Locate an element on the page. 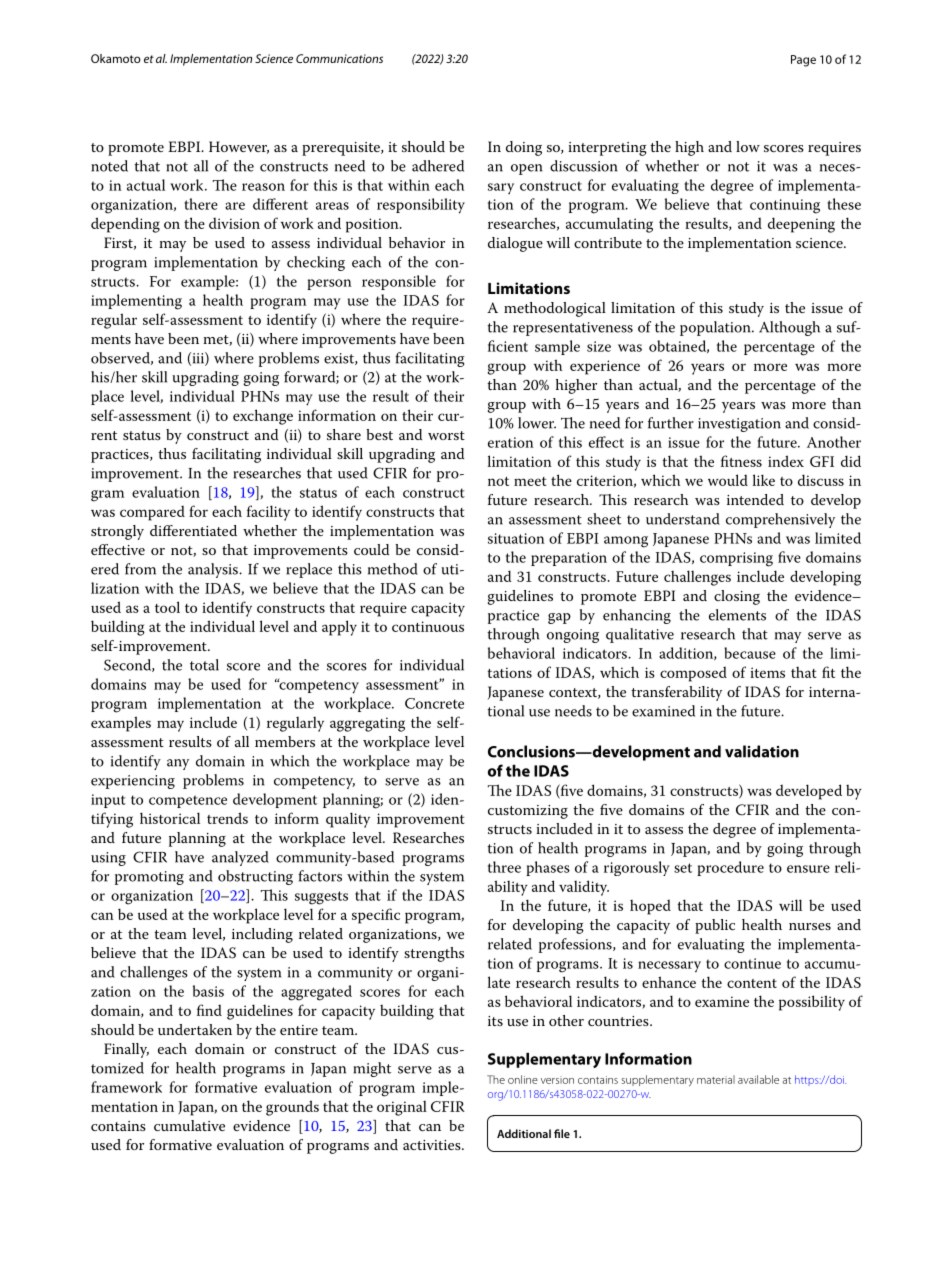 Image resolution: width=952 pixels, height=1265 pixels. However is located at coordinates (239, 147).
